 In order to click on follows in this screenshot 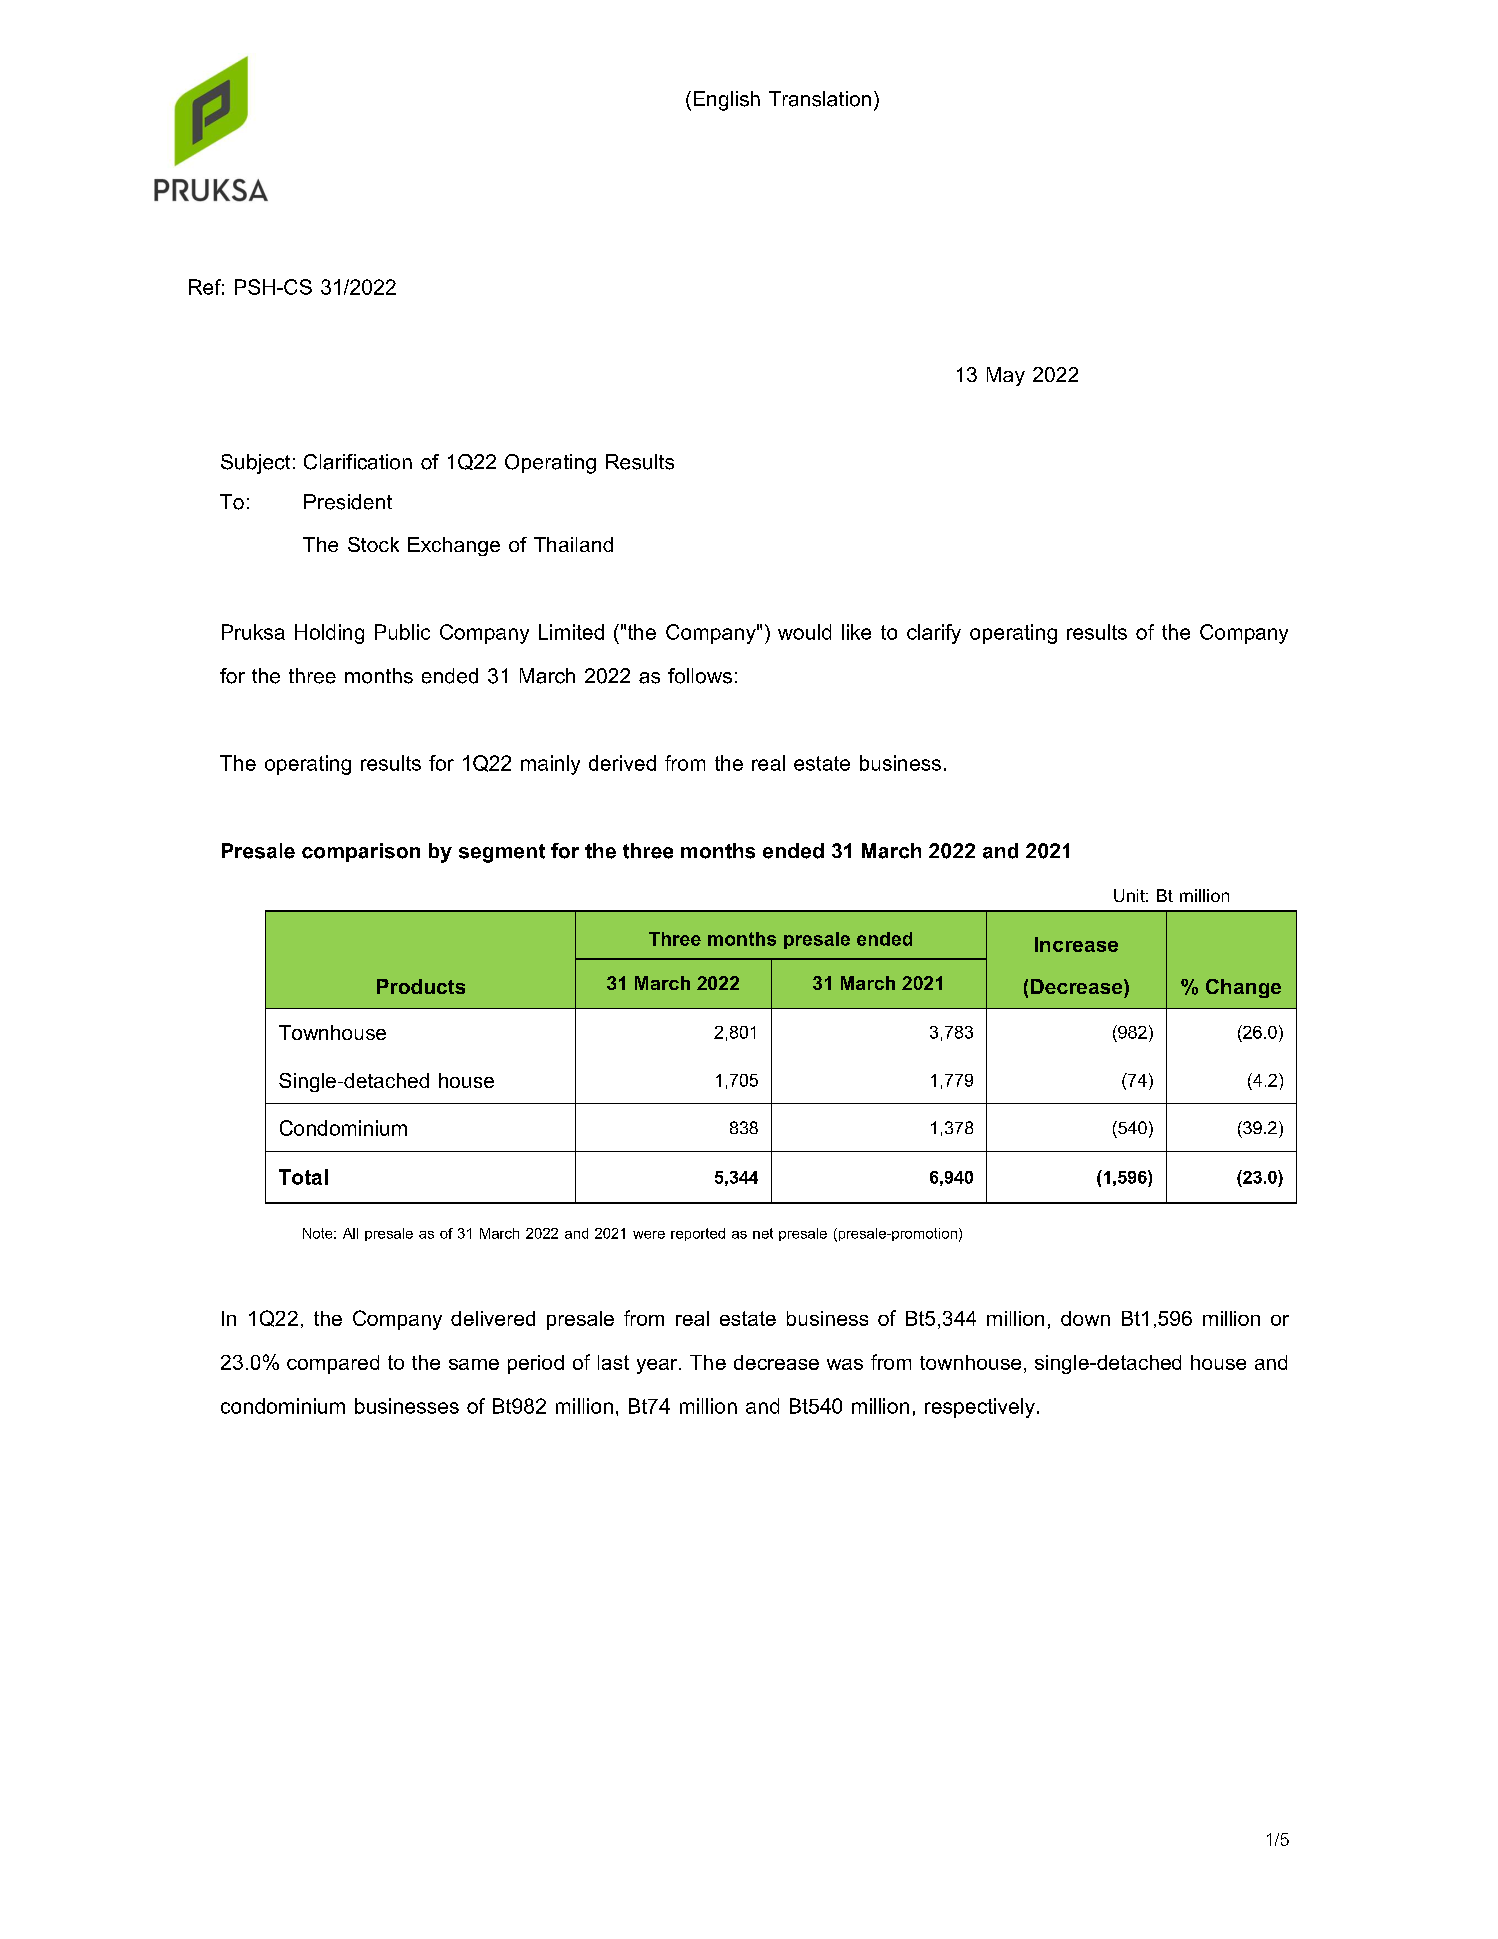, I will do `click(700, 676)`.
